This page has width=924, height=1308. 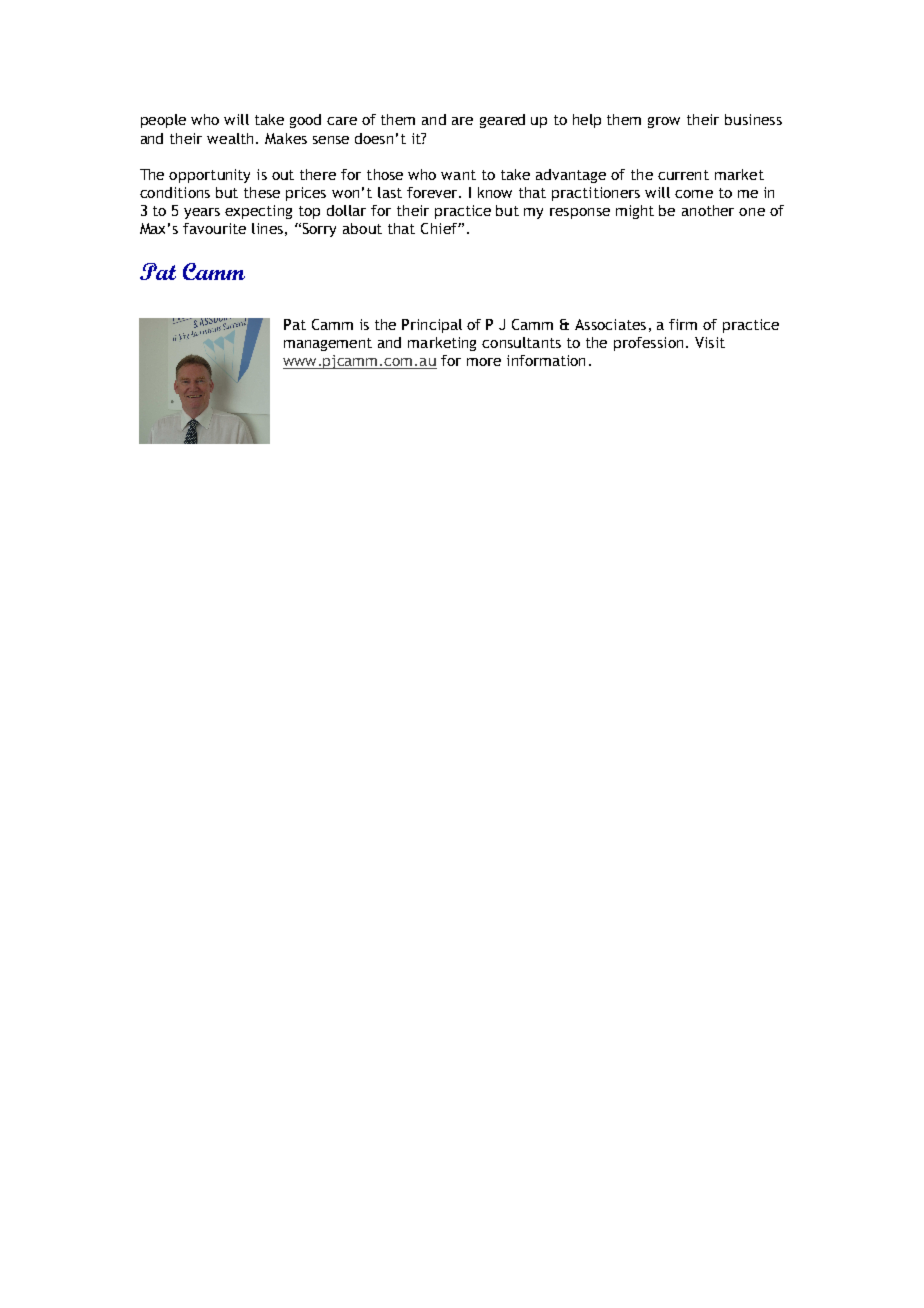 I want to click on profession, so click(x=648, y=344).
